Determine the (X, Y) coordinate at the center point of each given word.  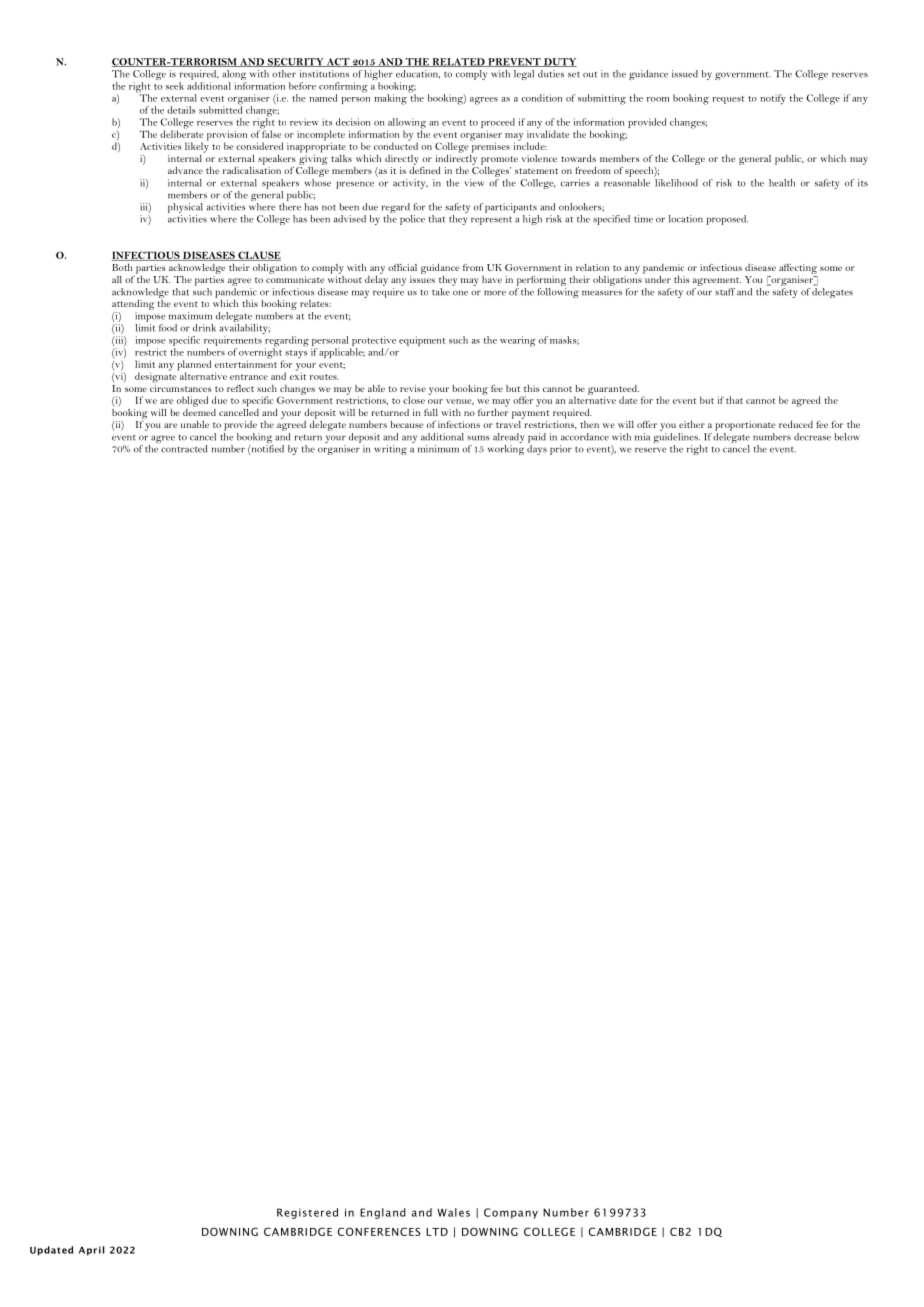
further (493, 411)
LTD (437, 1232)
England (383, 1213)
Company (511, 1213)
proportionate (745, 426)
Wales (453, 1212)
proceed (498, 124)
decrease (812, 437)
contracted (184, 449)
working (506, 450)
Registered (307, 1213)
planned (194, 366)
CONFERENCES (379, 1231)
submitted (221, 109)
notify (773, 99)
